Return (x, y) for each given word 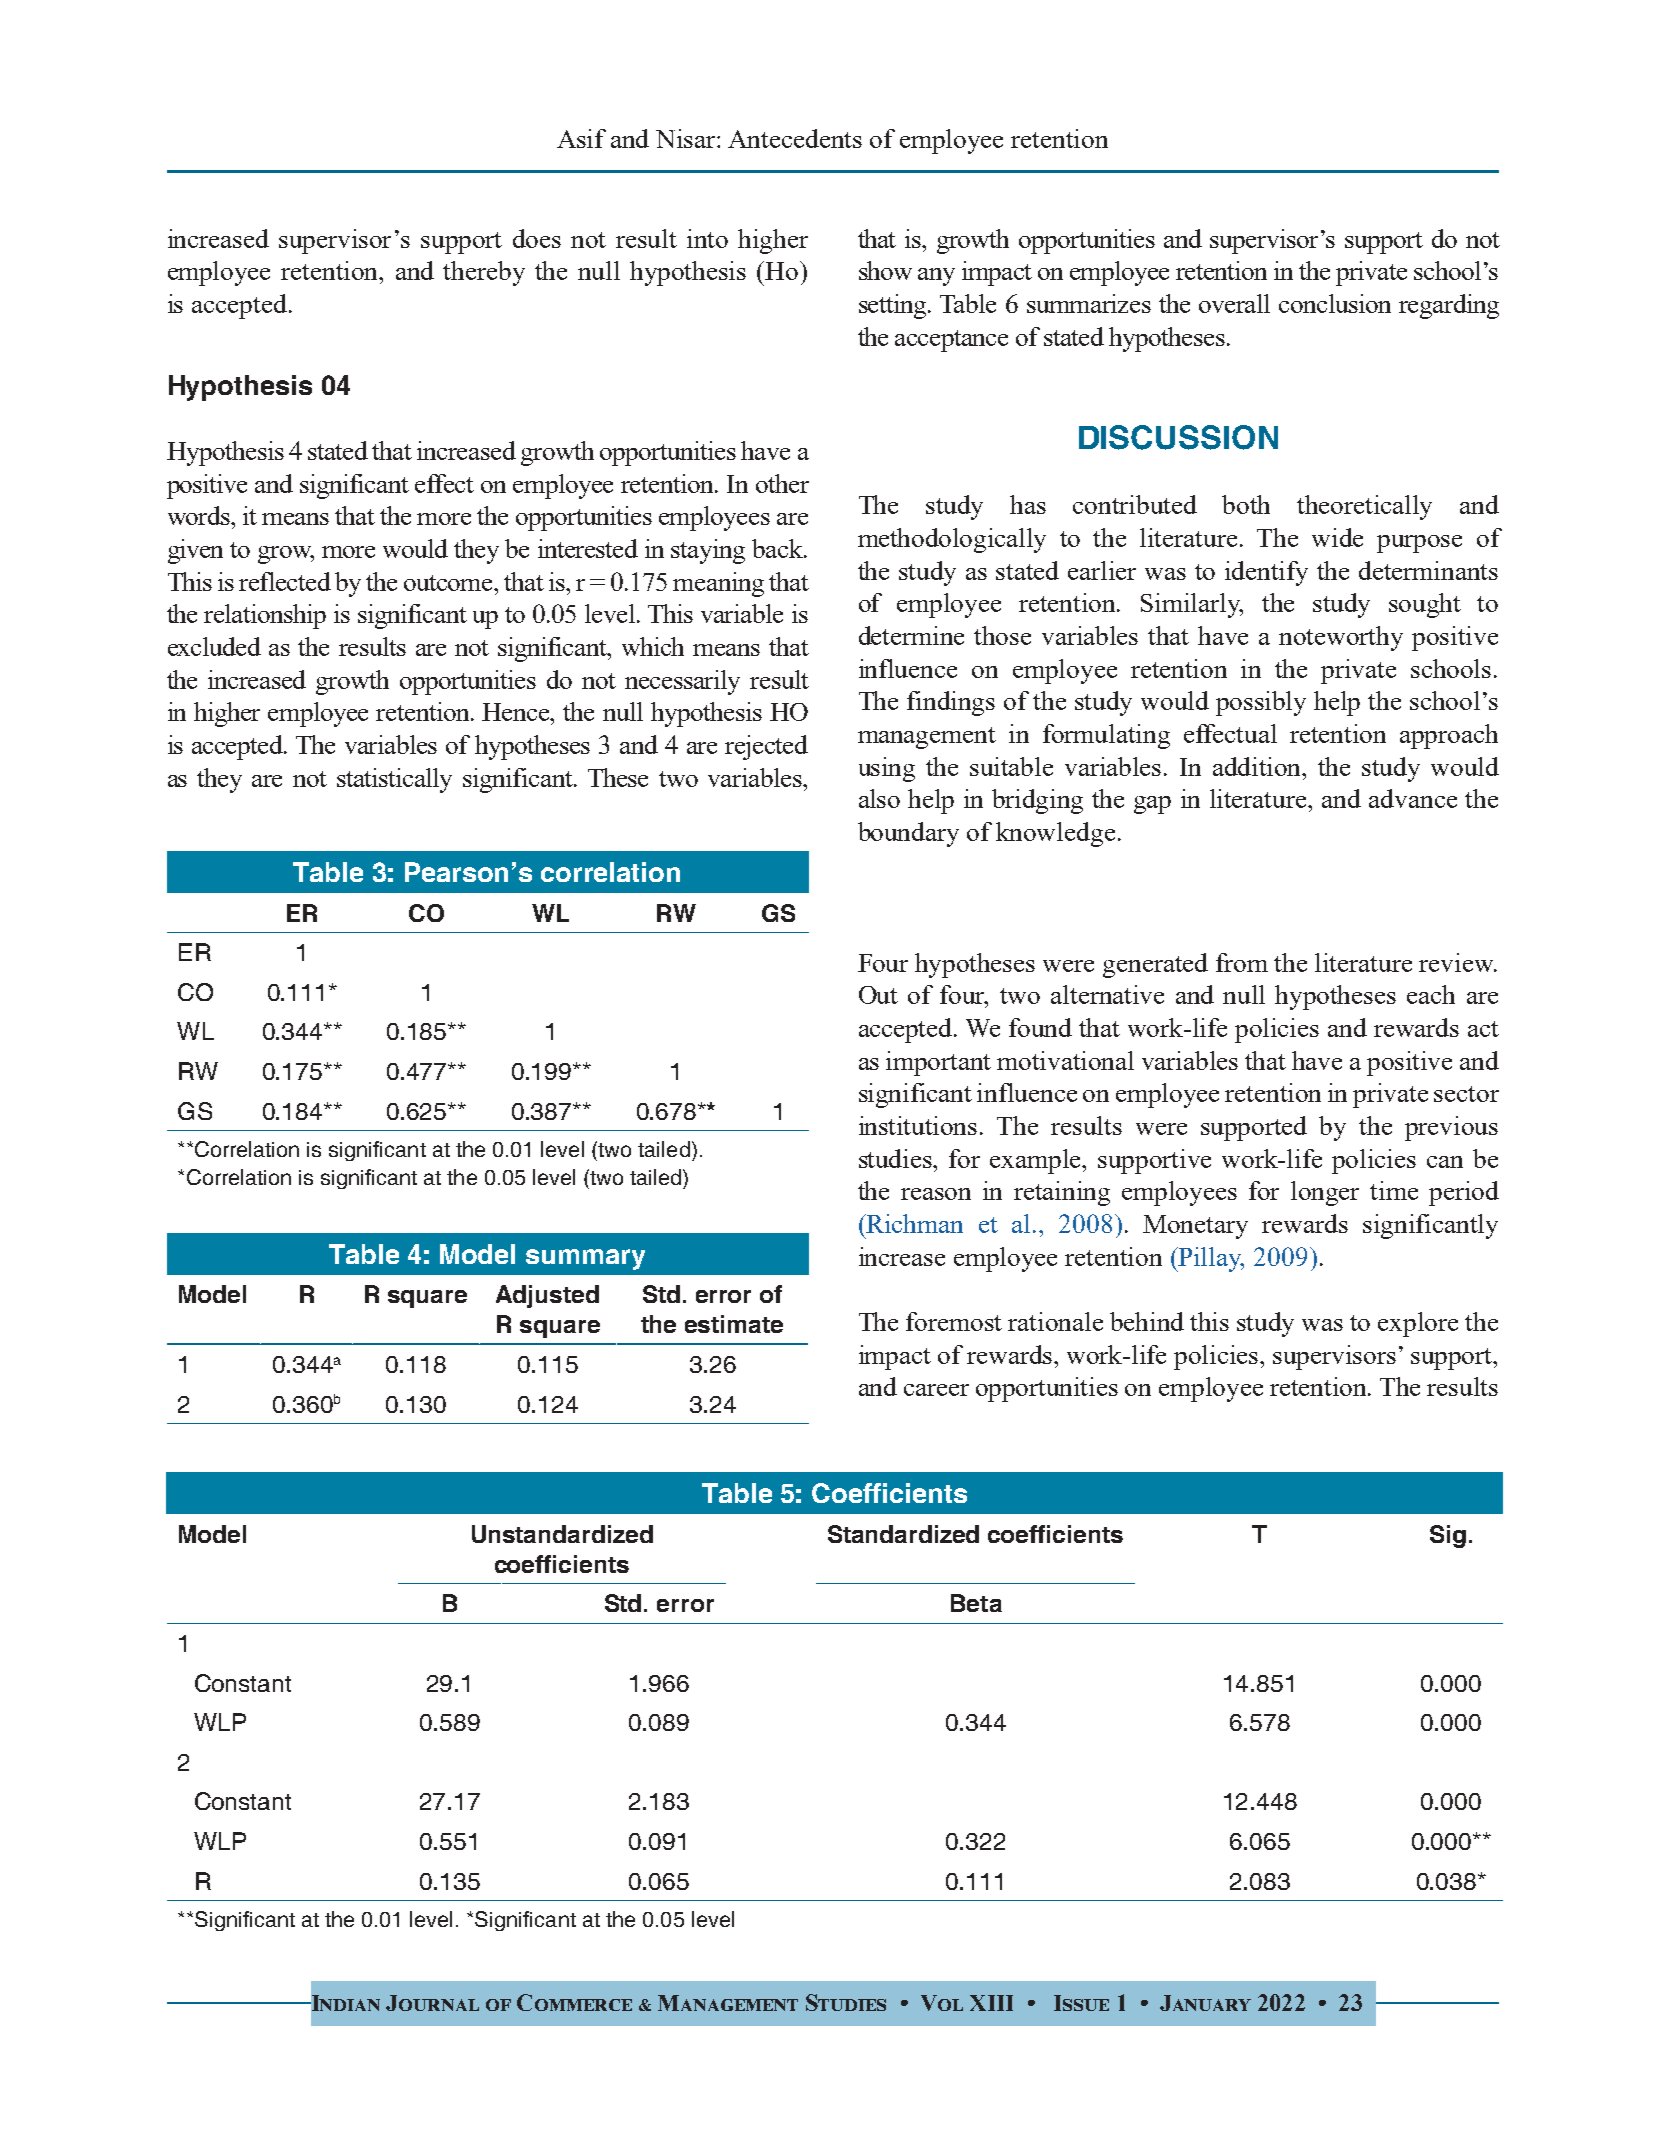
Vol (942, 2003)
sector (1466, 1094)
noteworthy (1341, 638)
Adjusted (547, 1296)
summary (585, 1259)
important (938, 1063)
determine (911, 635)
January (1205, 2003)
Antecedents (795, 138)
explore (1418, 1324)
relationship (265, 616)
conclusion (1335, 303)
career (936, 1390)
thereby (484, 273)
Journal (432, 2003)
